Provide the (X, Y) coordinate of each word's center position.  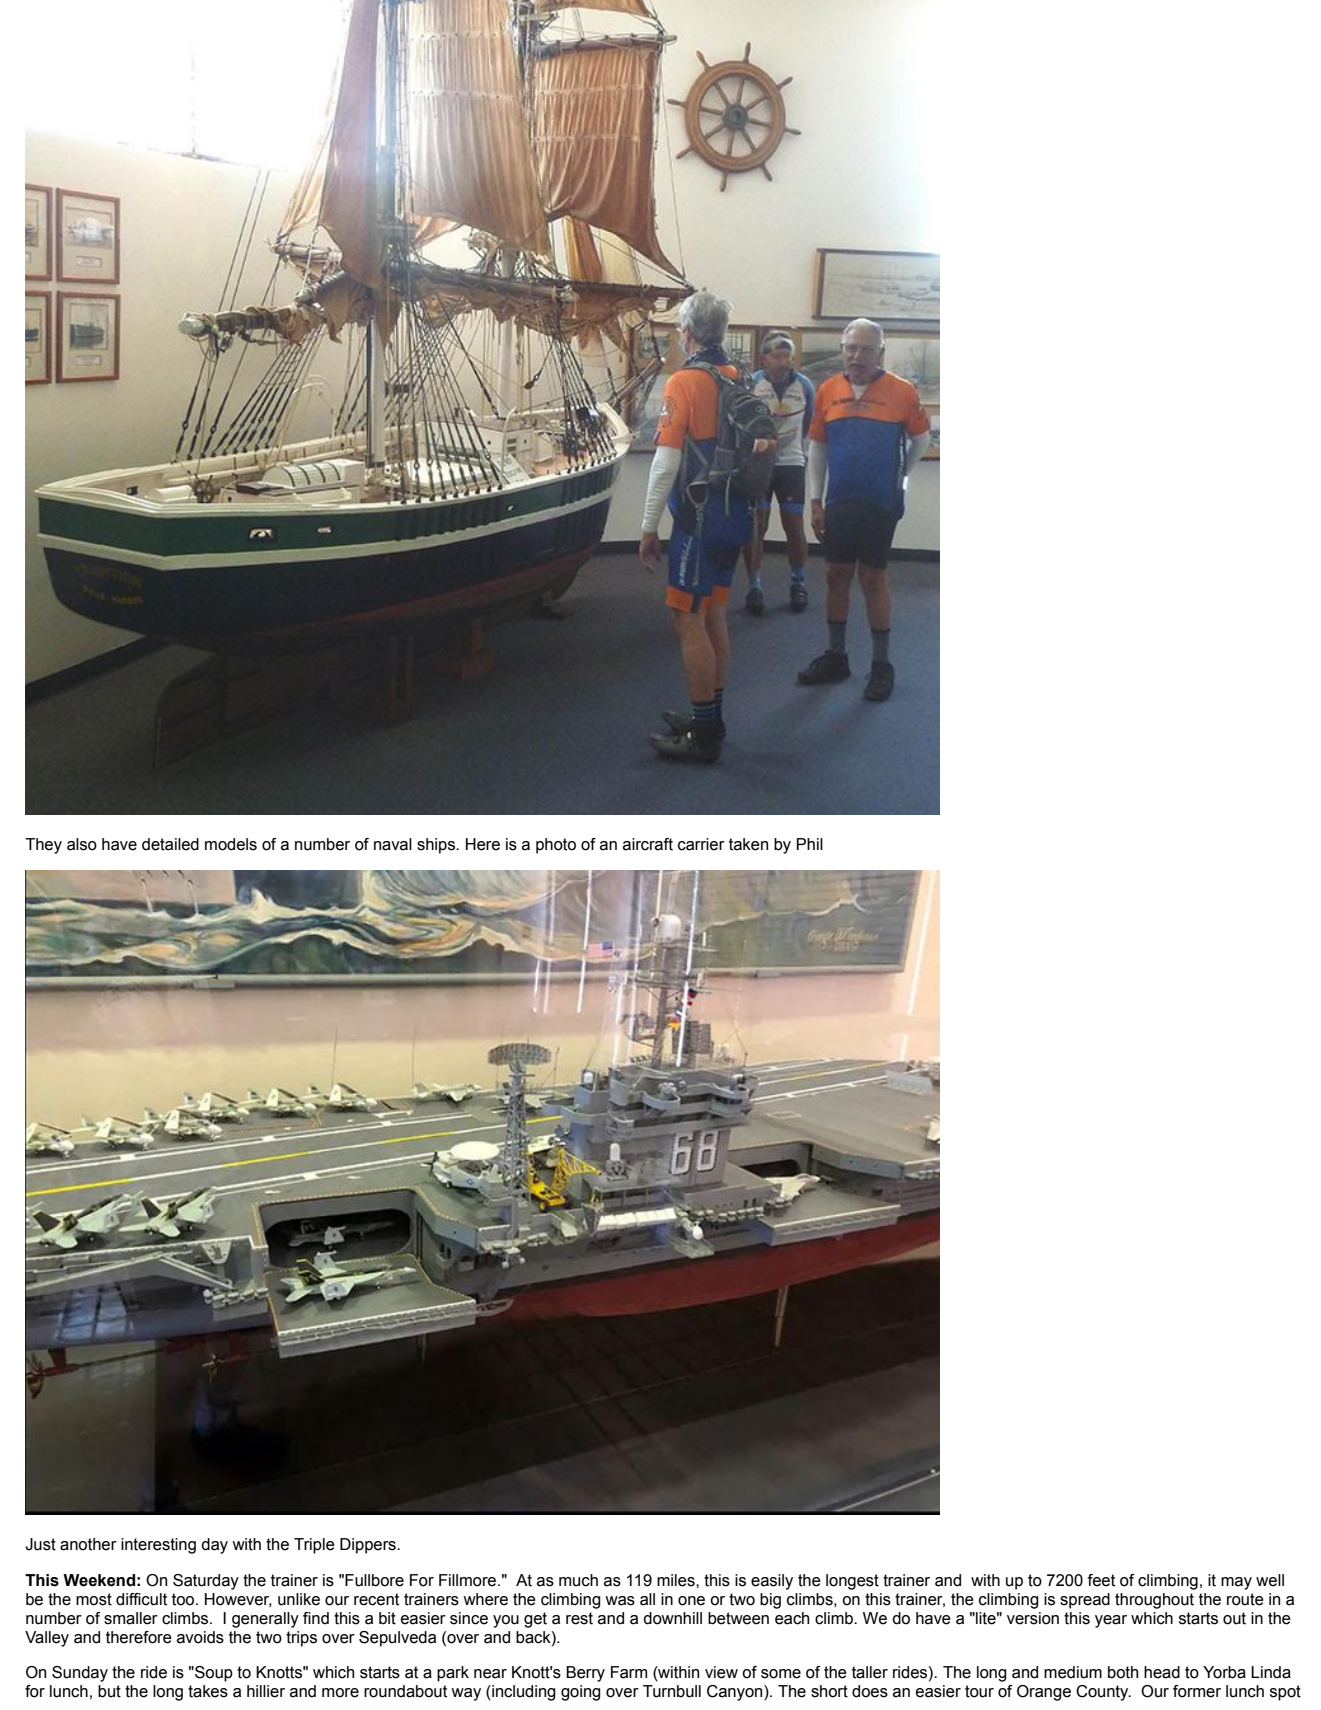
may (1236, 1583)
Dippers (369, 1546)
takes (208, 1691)
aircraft (648, 844)
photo (556, 846)
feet (1101, 1580)
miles (677, 1580)
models (231, 844)
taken (748, 844)
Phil (810, 844)
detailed (170, 844)
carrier (701, 844)
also (82, 844)
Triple (314, 1546)
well (1270, 1580)
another (88, 1544)
